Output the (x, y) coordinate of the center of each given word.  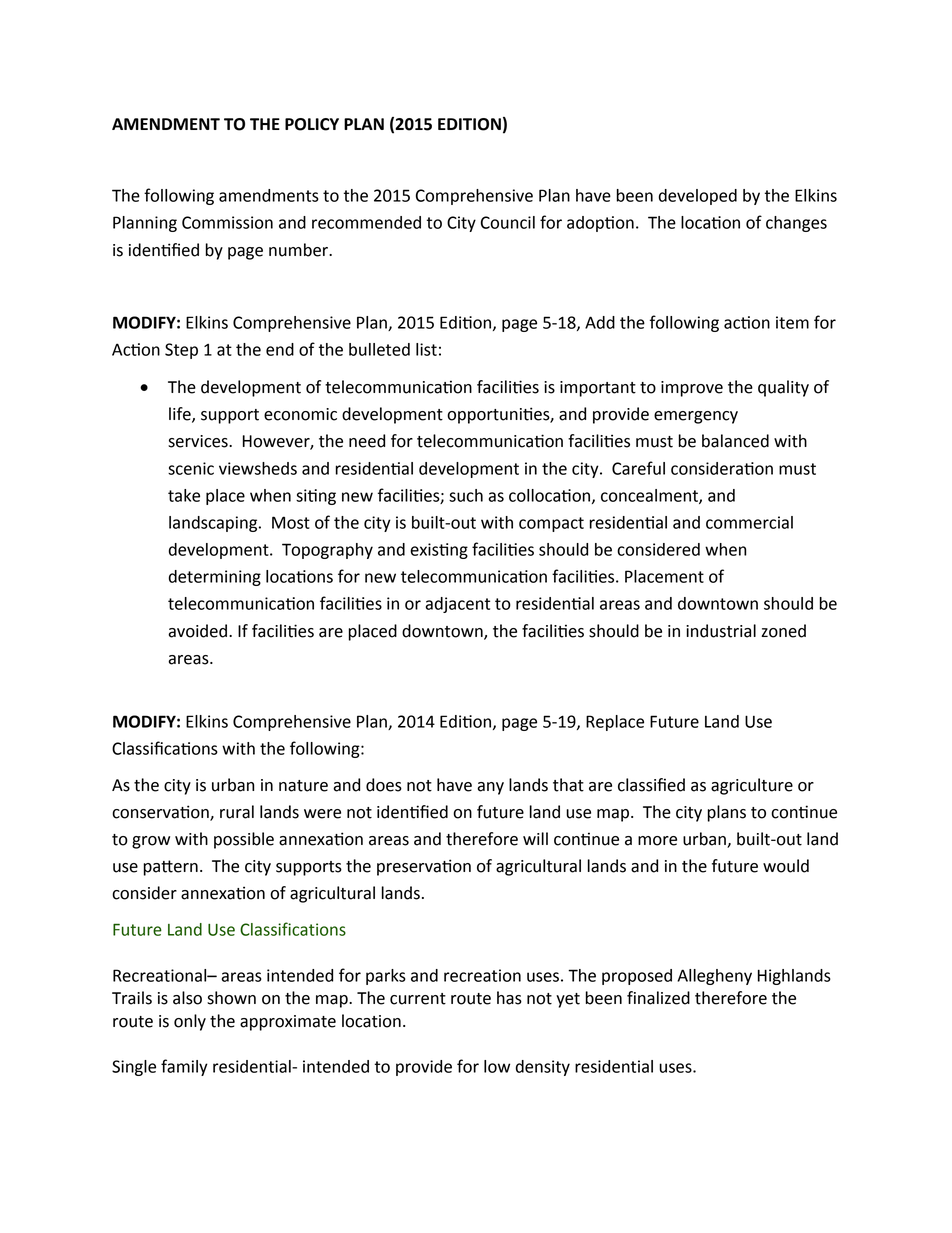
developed (698, 197)
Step (181, 351)
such (466, 495)
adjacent (457, 605)
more (657, 841)
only (190, 1022)
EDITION (469, 124)
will (535, 838)
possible (244, 840)
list (426, 349)
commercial (749, 522)
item (792, 322)
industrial (721, 631)
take (184, 495)
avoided (197, 631)
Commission (227, 222)
